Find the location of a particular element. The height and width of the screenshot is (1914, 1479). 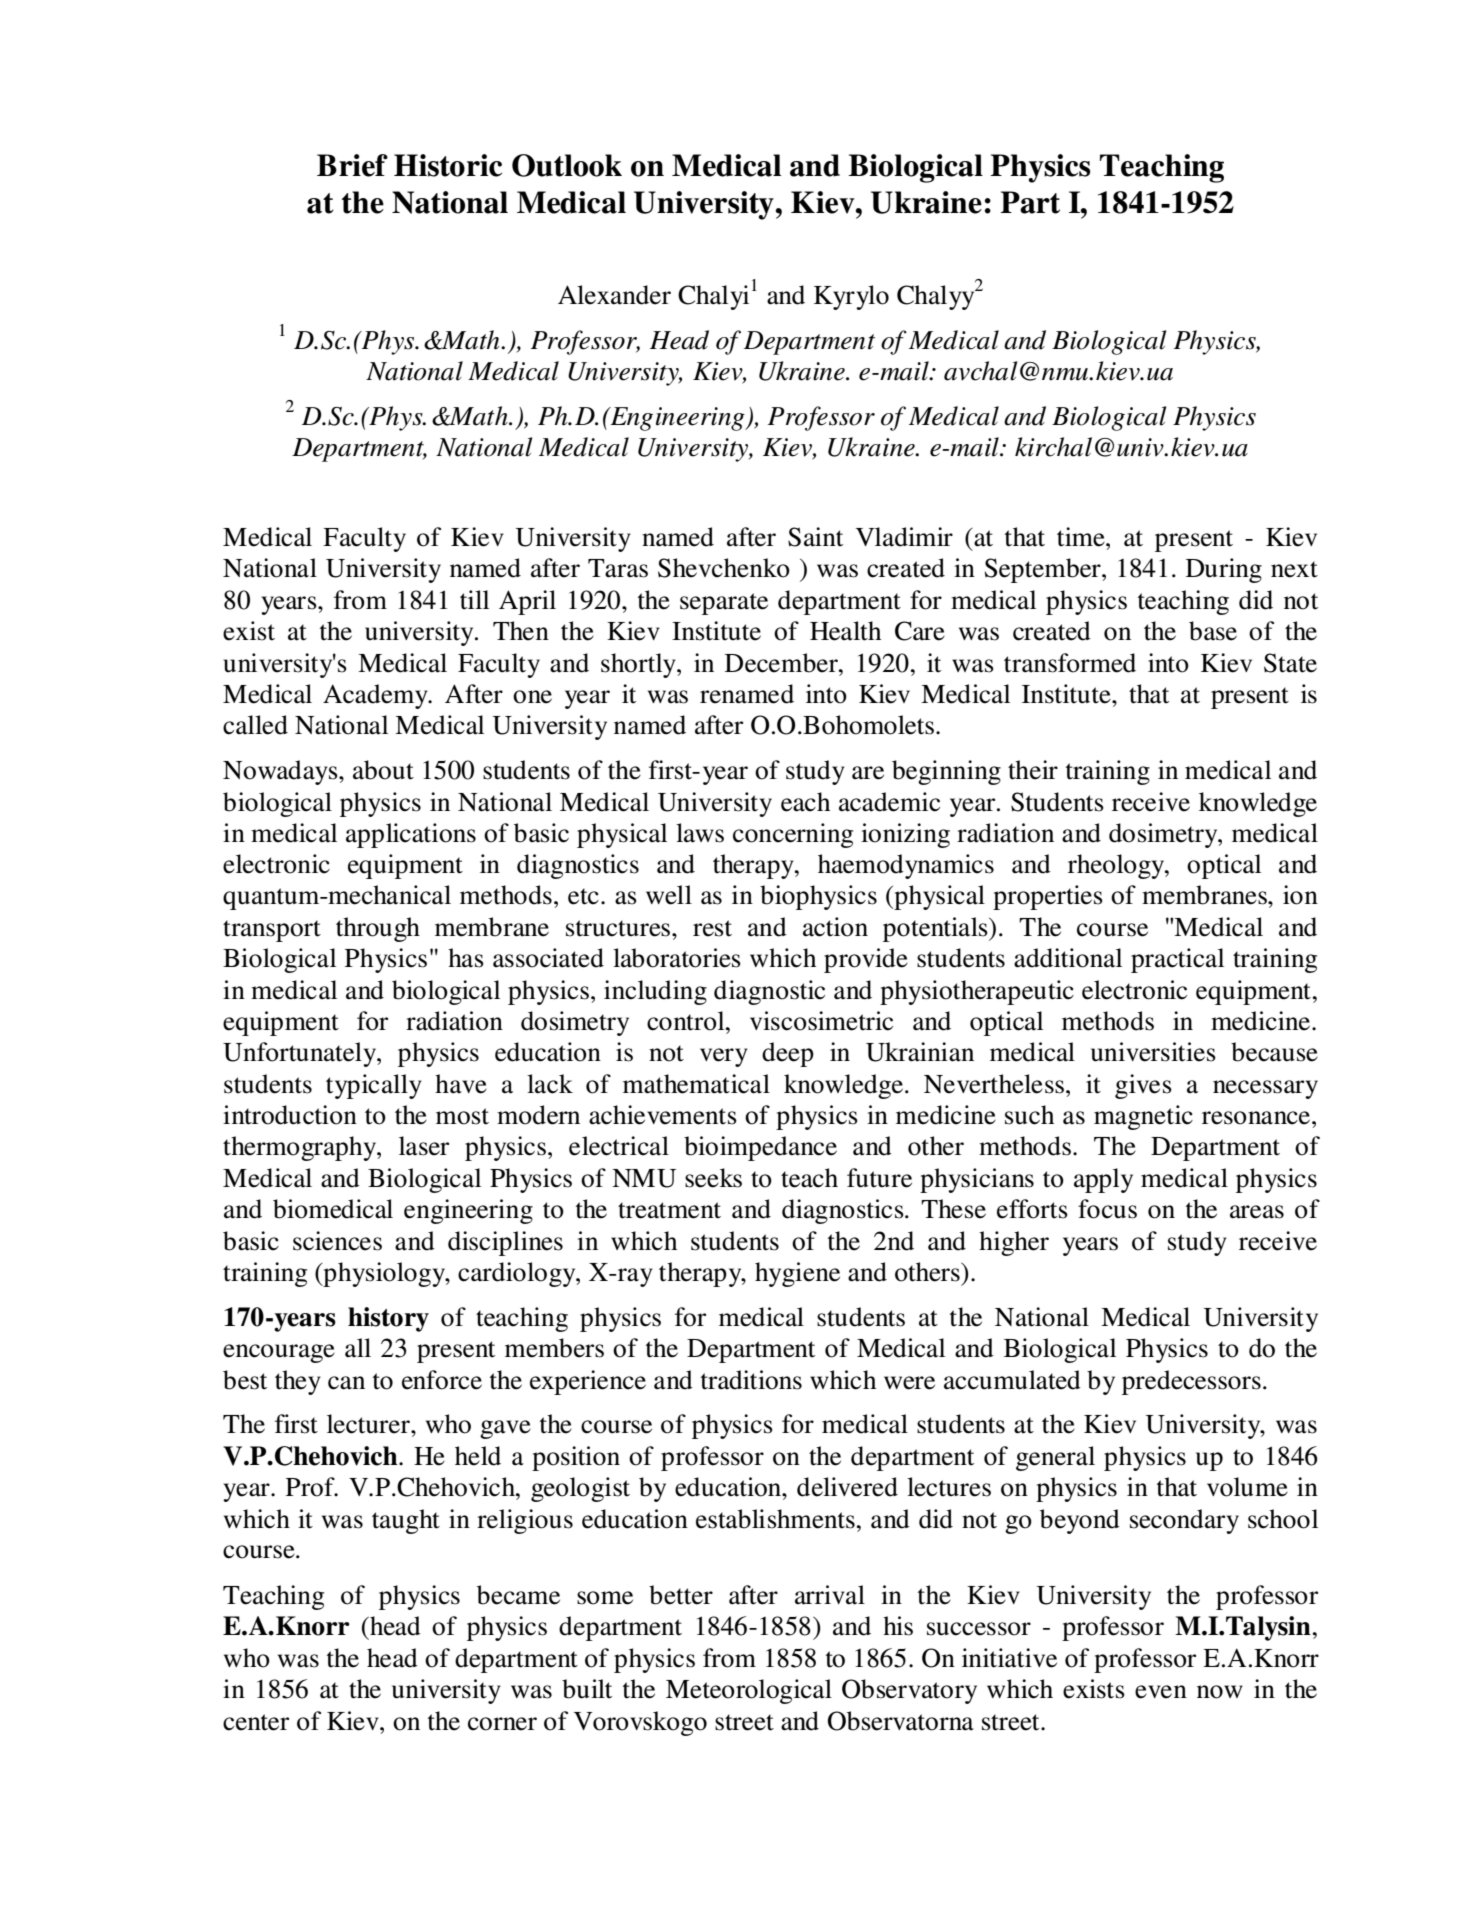

December is located at coordinates (782, 663).
